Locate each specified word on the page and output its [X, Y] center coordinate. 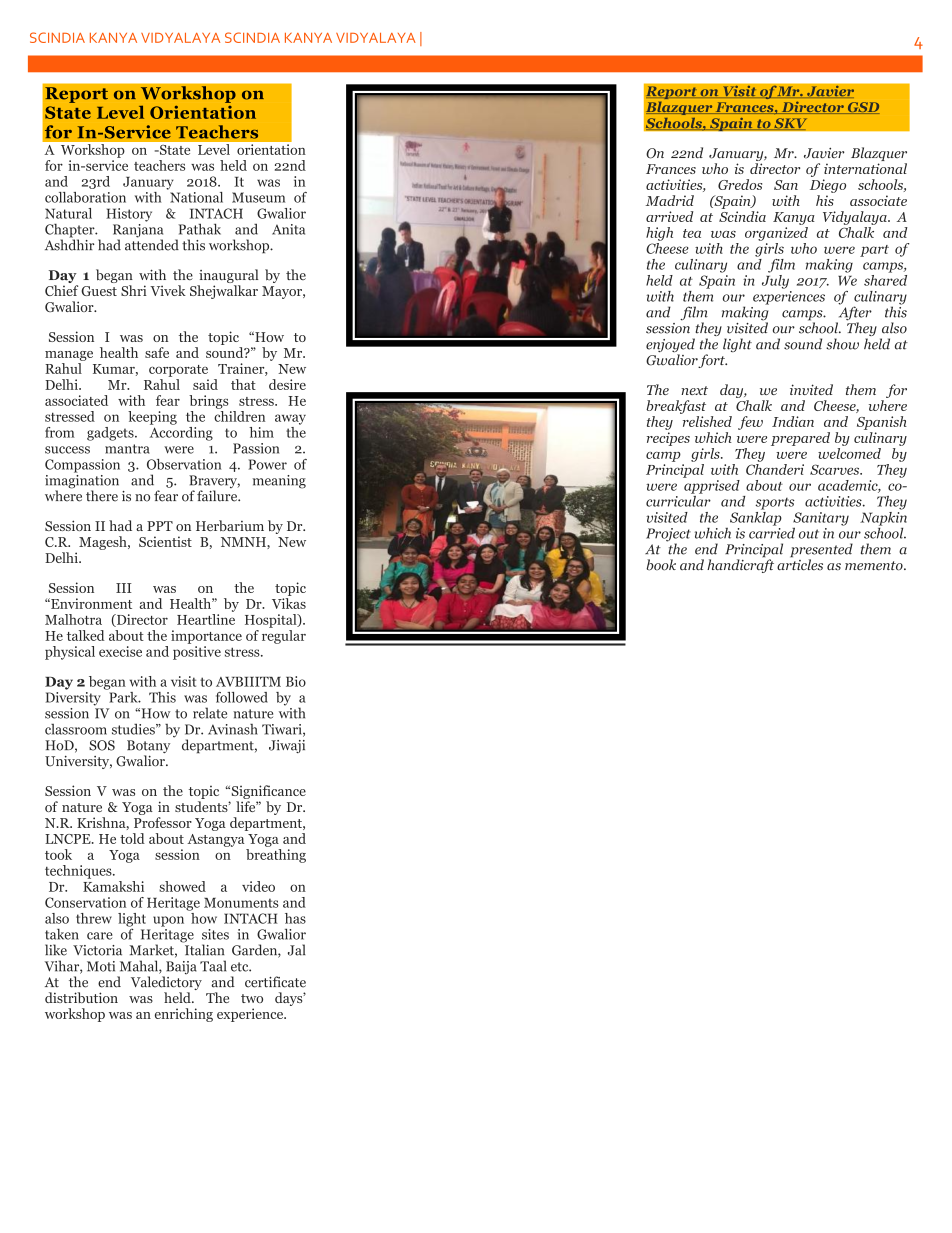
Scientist [165, 541]
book [661, 565]
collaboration [85, 197]
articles [800, 564]
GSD [862, 108]
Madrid [670, 200]
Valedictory [166, 984]
